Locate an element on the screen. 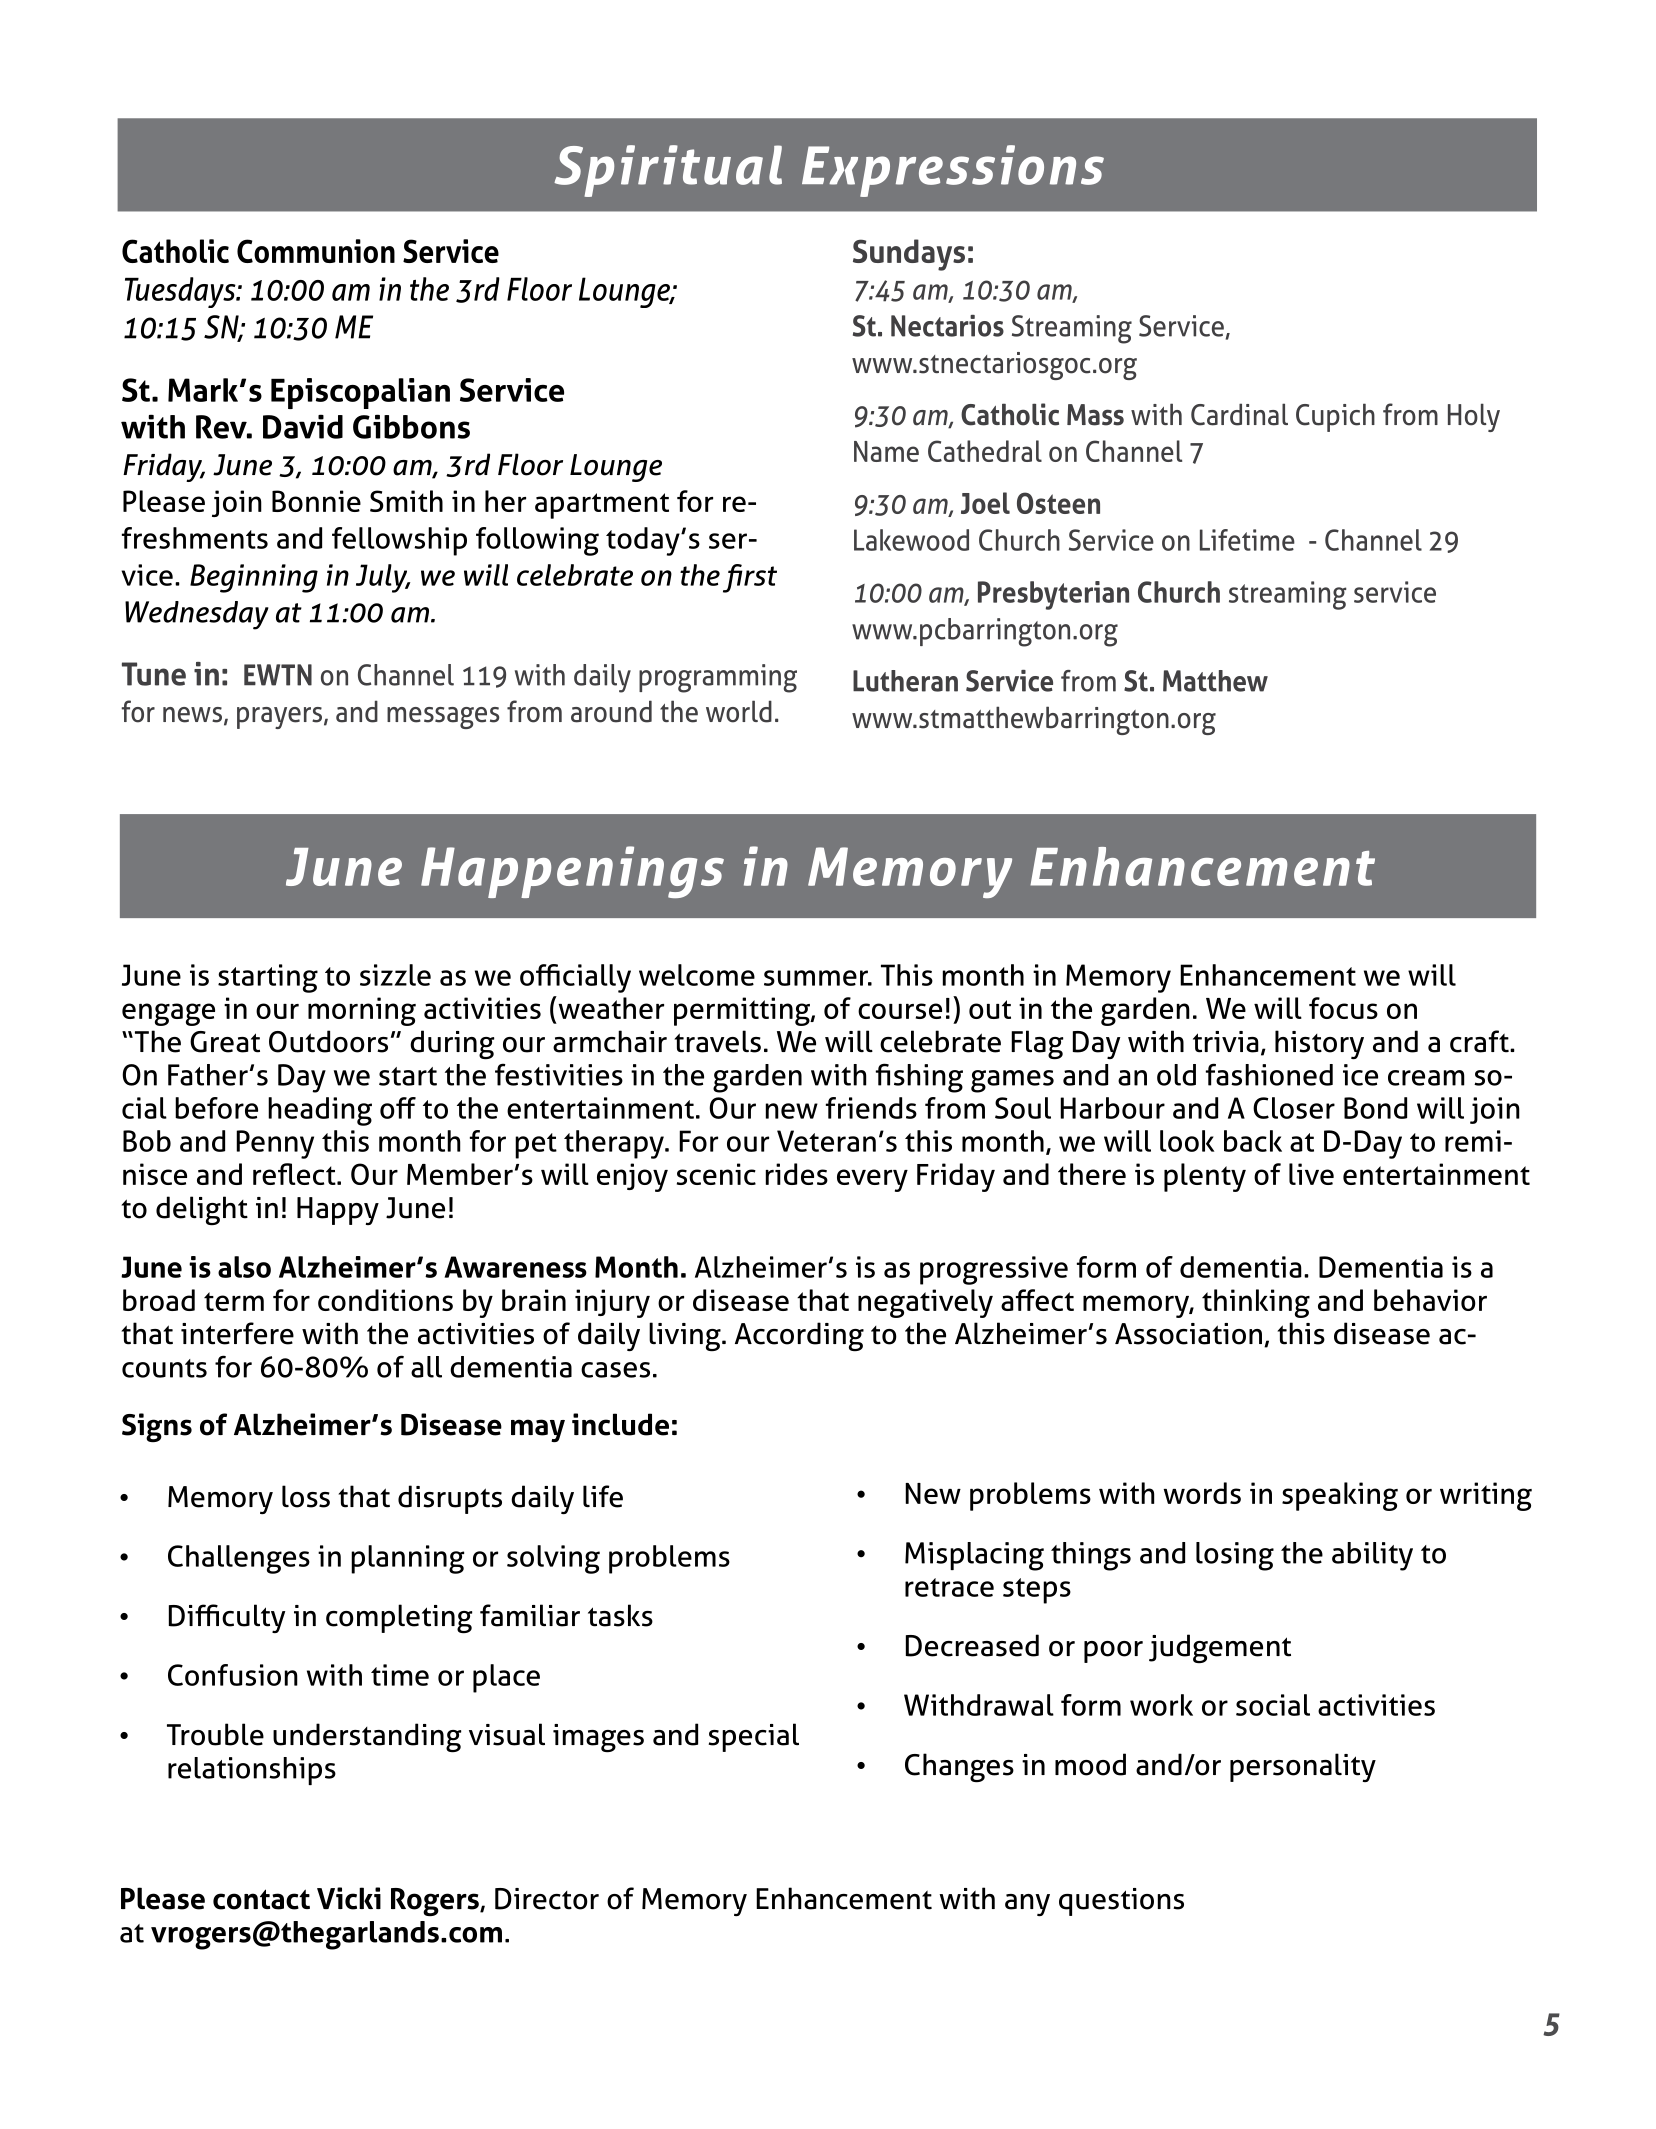 The width and height of the screenshot is (1656, 2129). Communion is located at coordinates (316, 251).
